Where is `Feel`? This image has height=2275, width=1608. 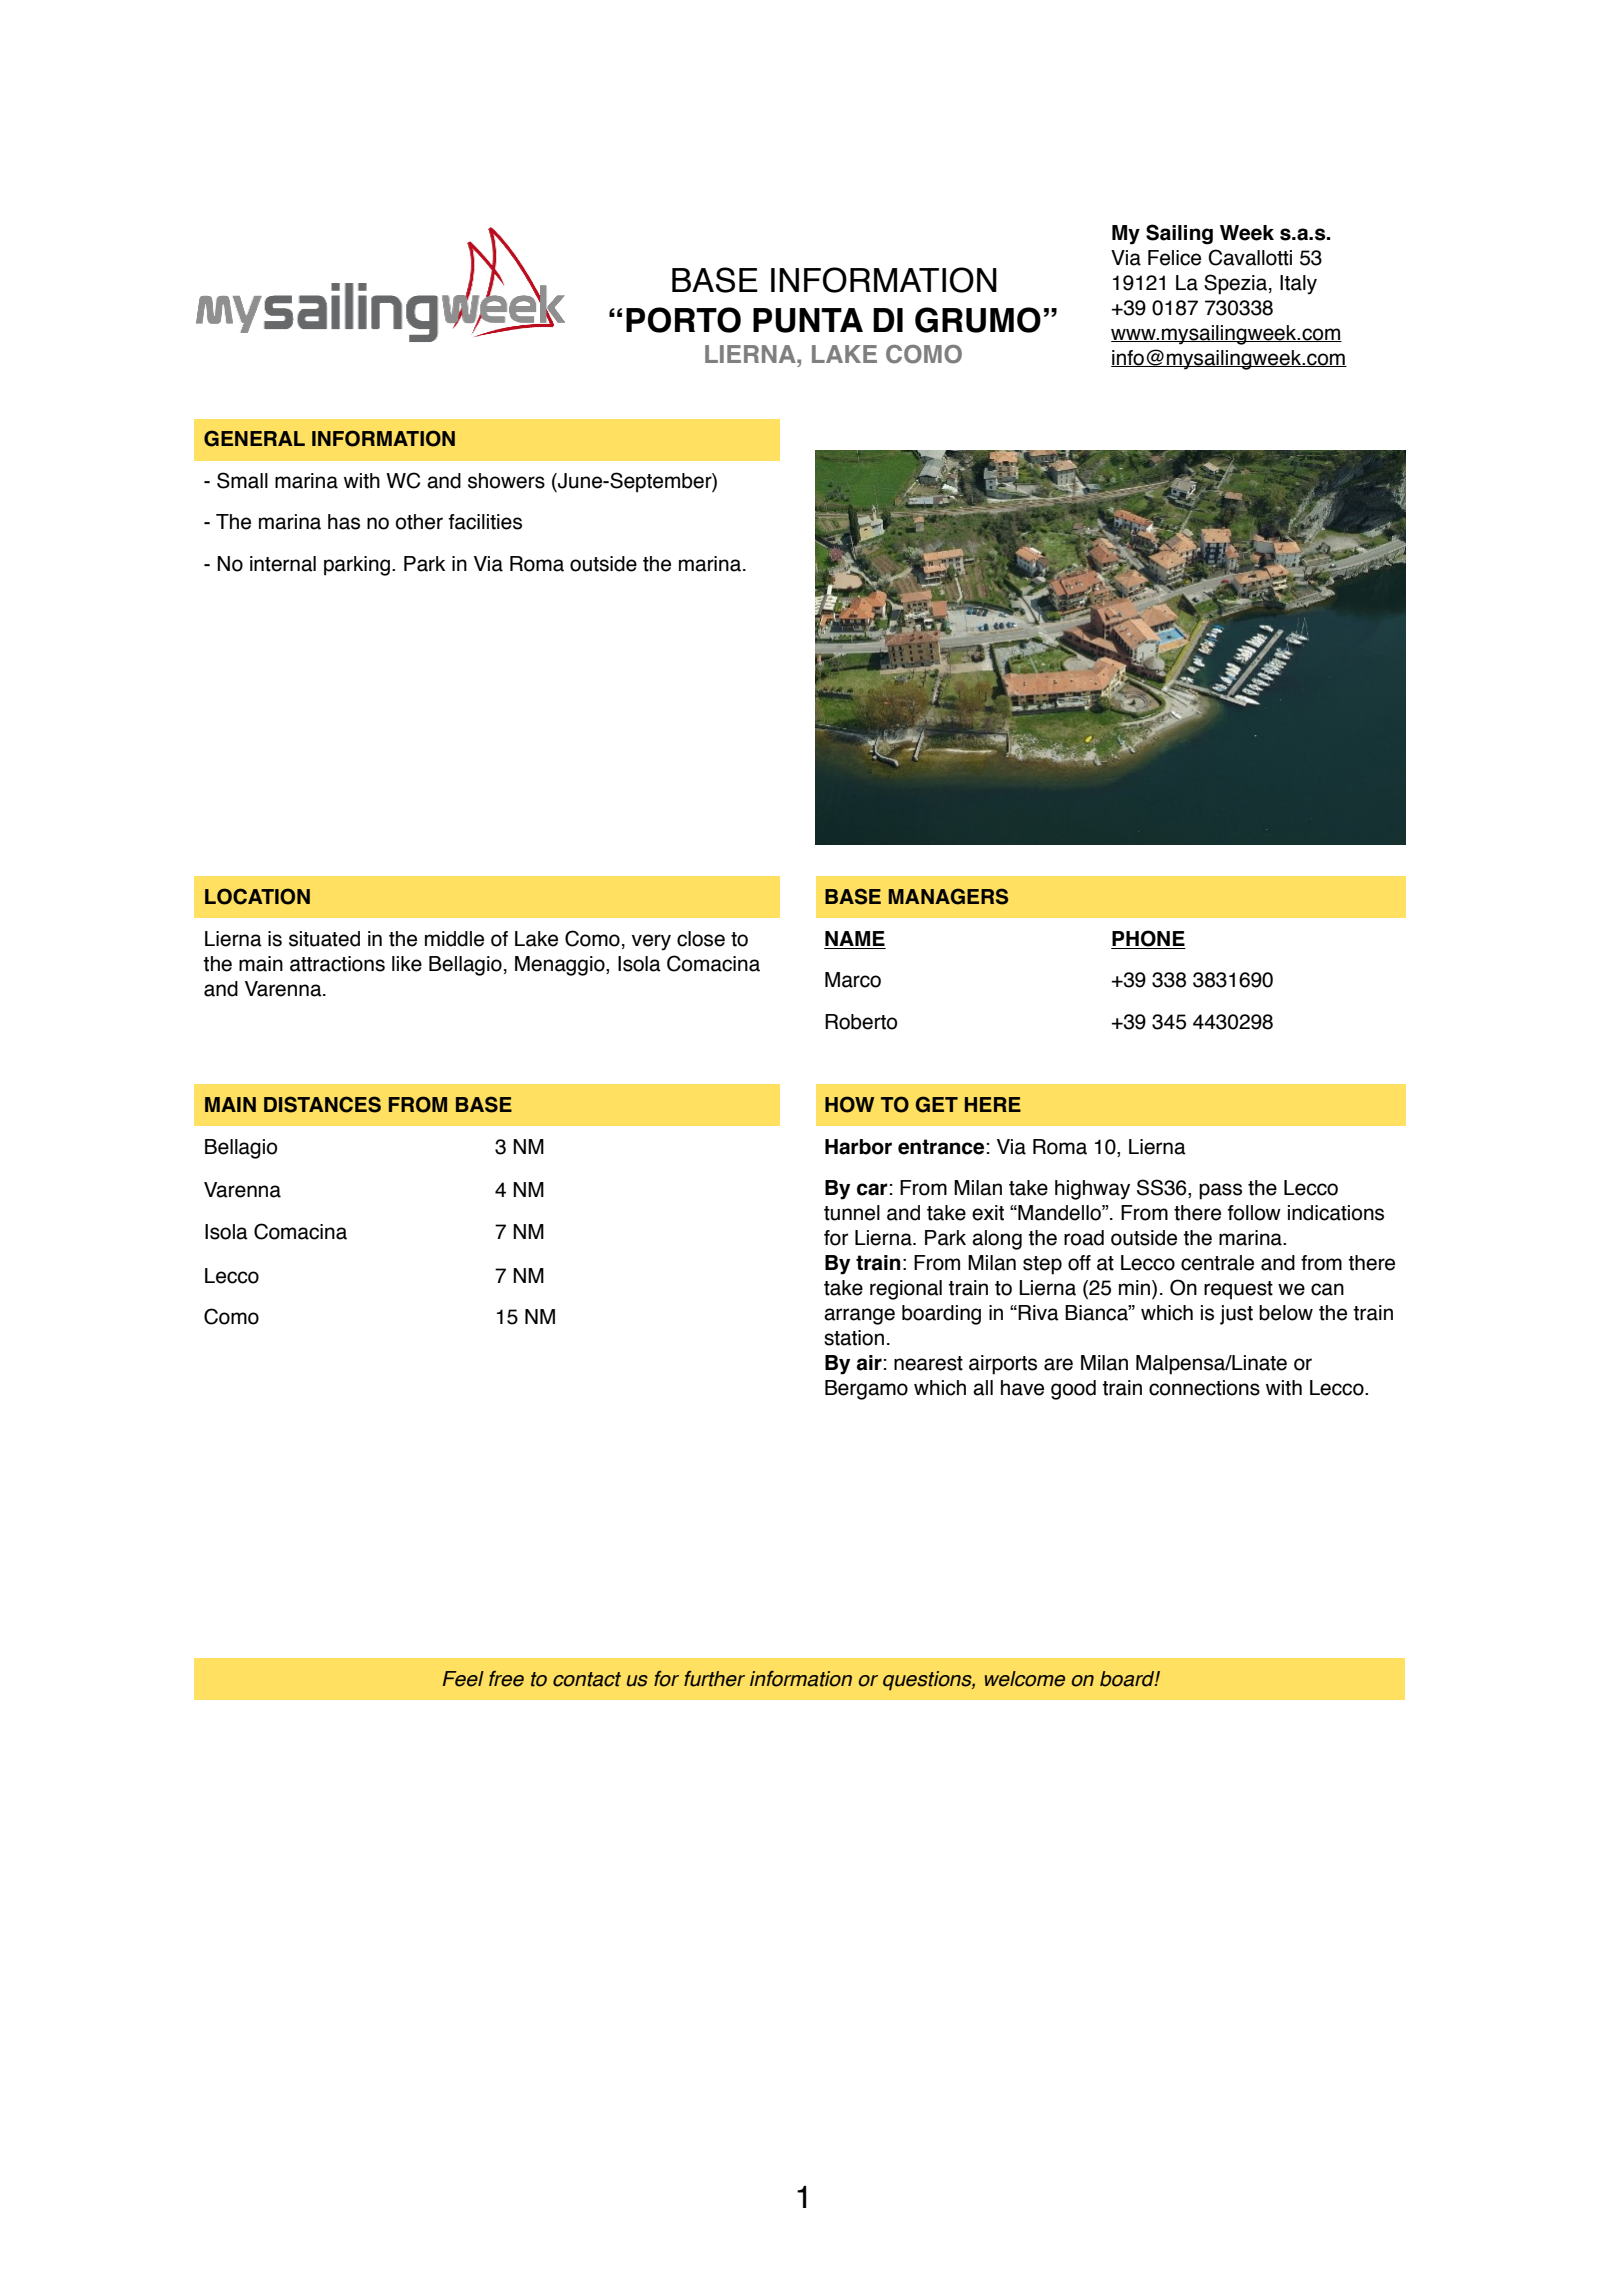
Feel is located at coordinates (463, 1679).
